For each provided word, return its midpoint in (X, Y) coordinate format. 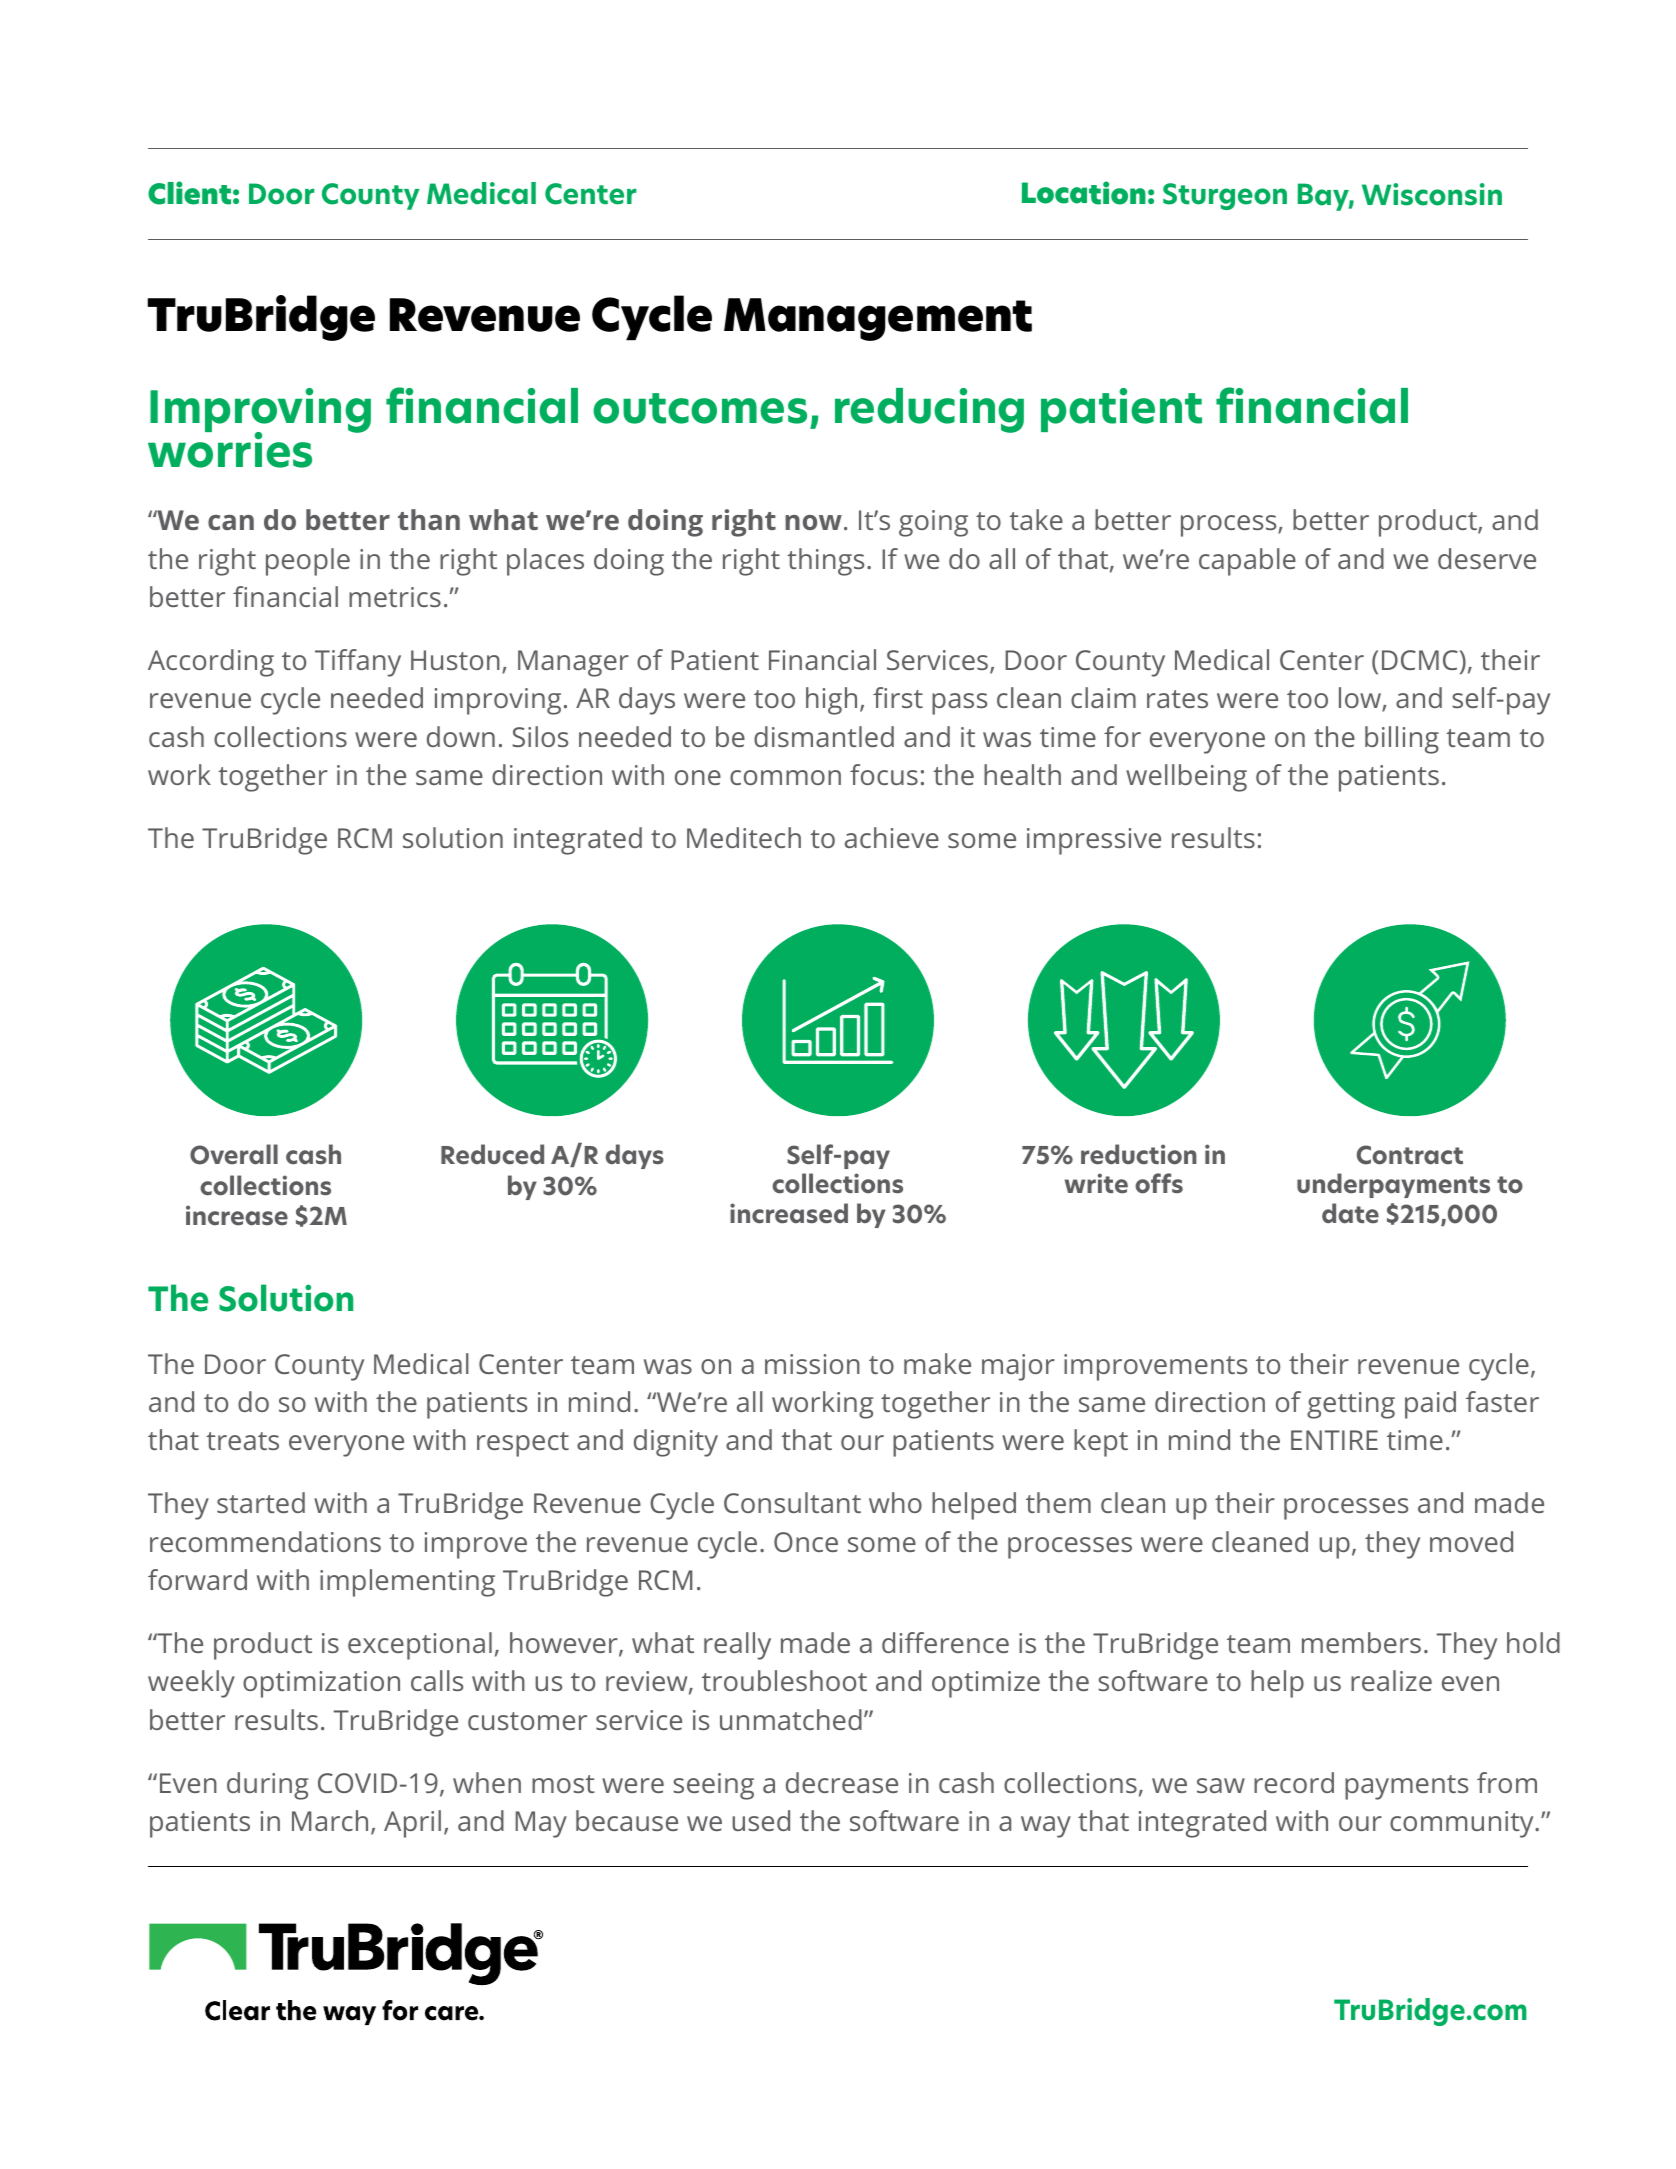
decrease (842, 1782)
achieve (892, 837)
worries (230, 449)
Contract (1410, 1155)
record (1294, 1782)
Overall (234, 1154)
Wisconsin (1432, 194)
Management (878, 319)
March (330, 1820)
